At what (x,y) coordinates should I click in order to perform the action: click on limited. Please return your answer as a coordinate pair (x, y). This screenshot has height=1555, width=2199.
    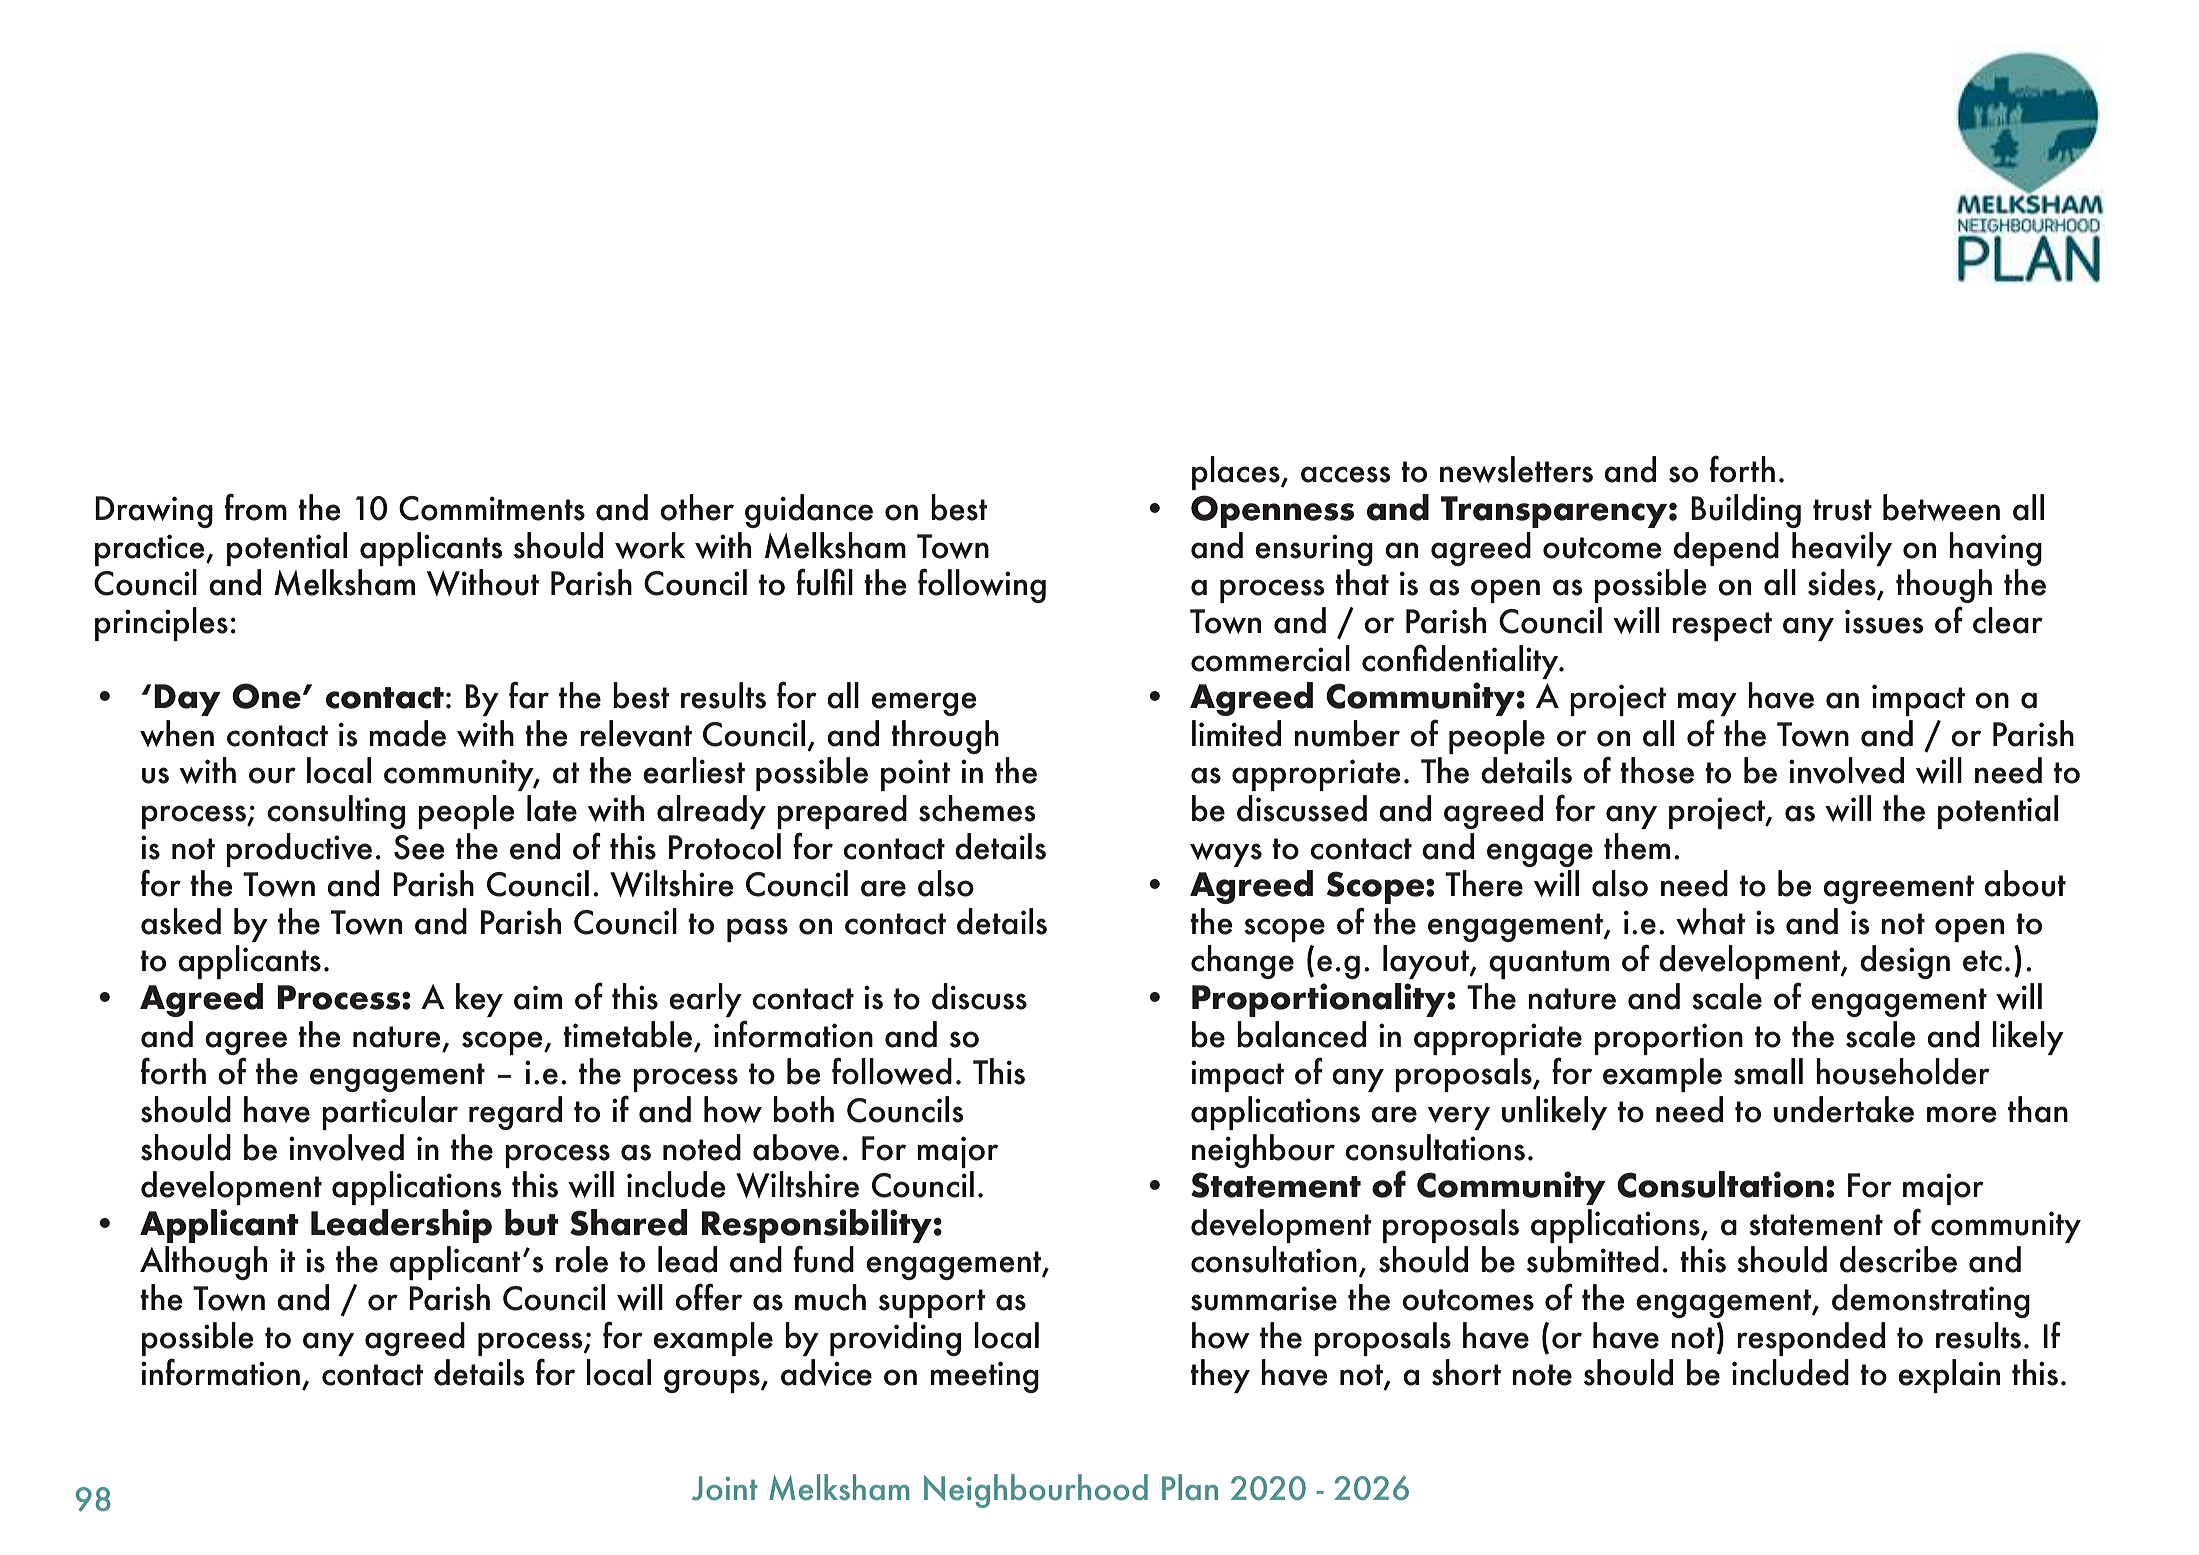
    Looking at the image, I should click on (1236, 733).
